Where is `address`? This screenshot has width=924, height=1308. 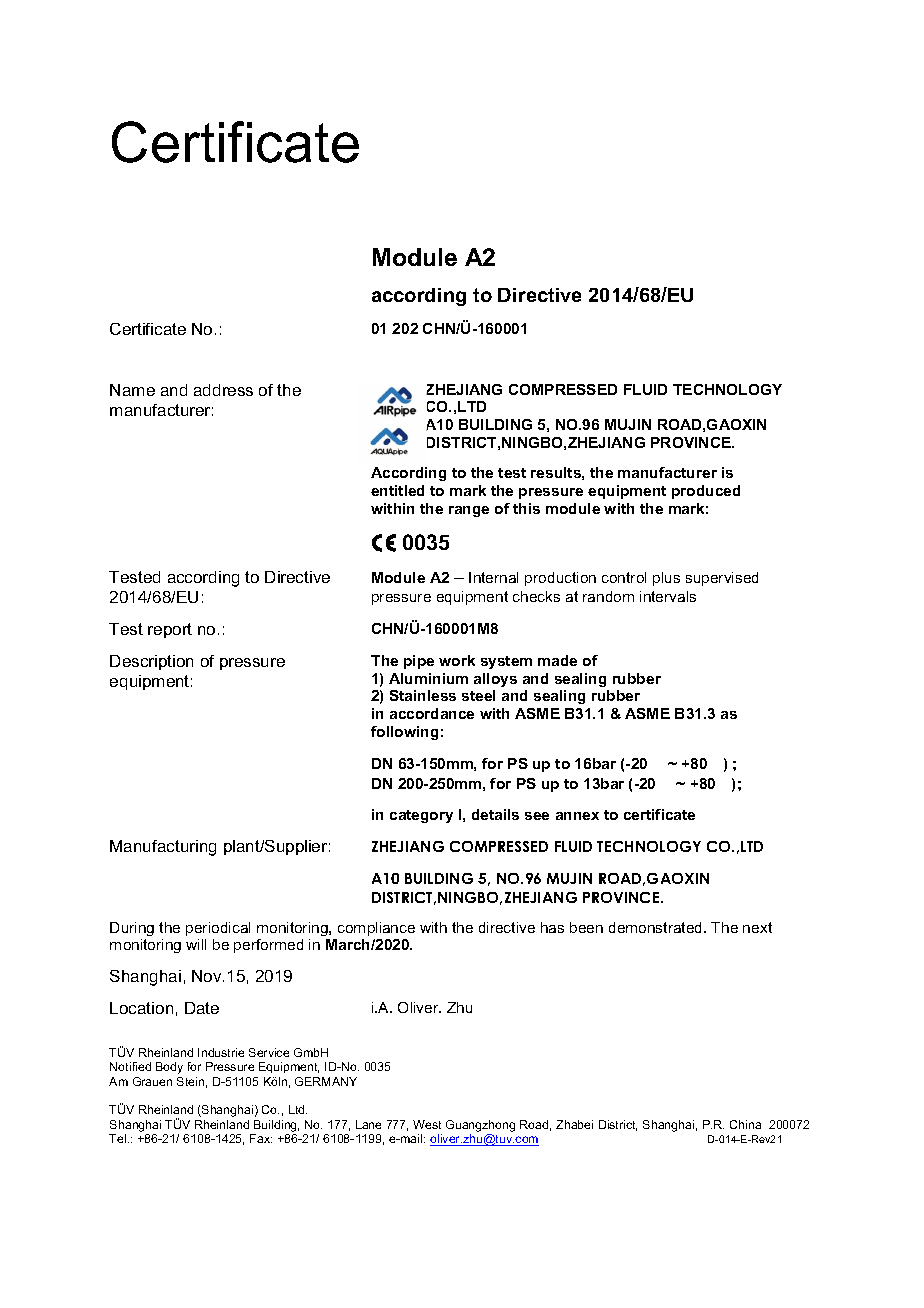
address is located at coordinates (223, 390).
